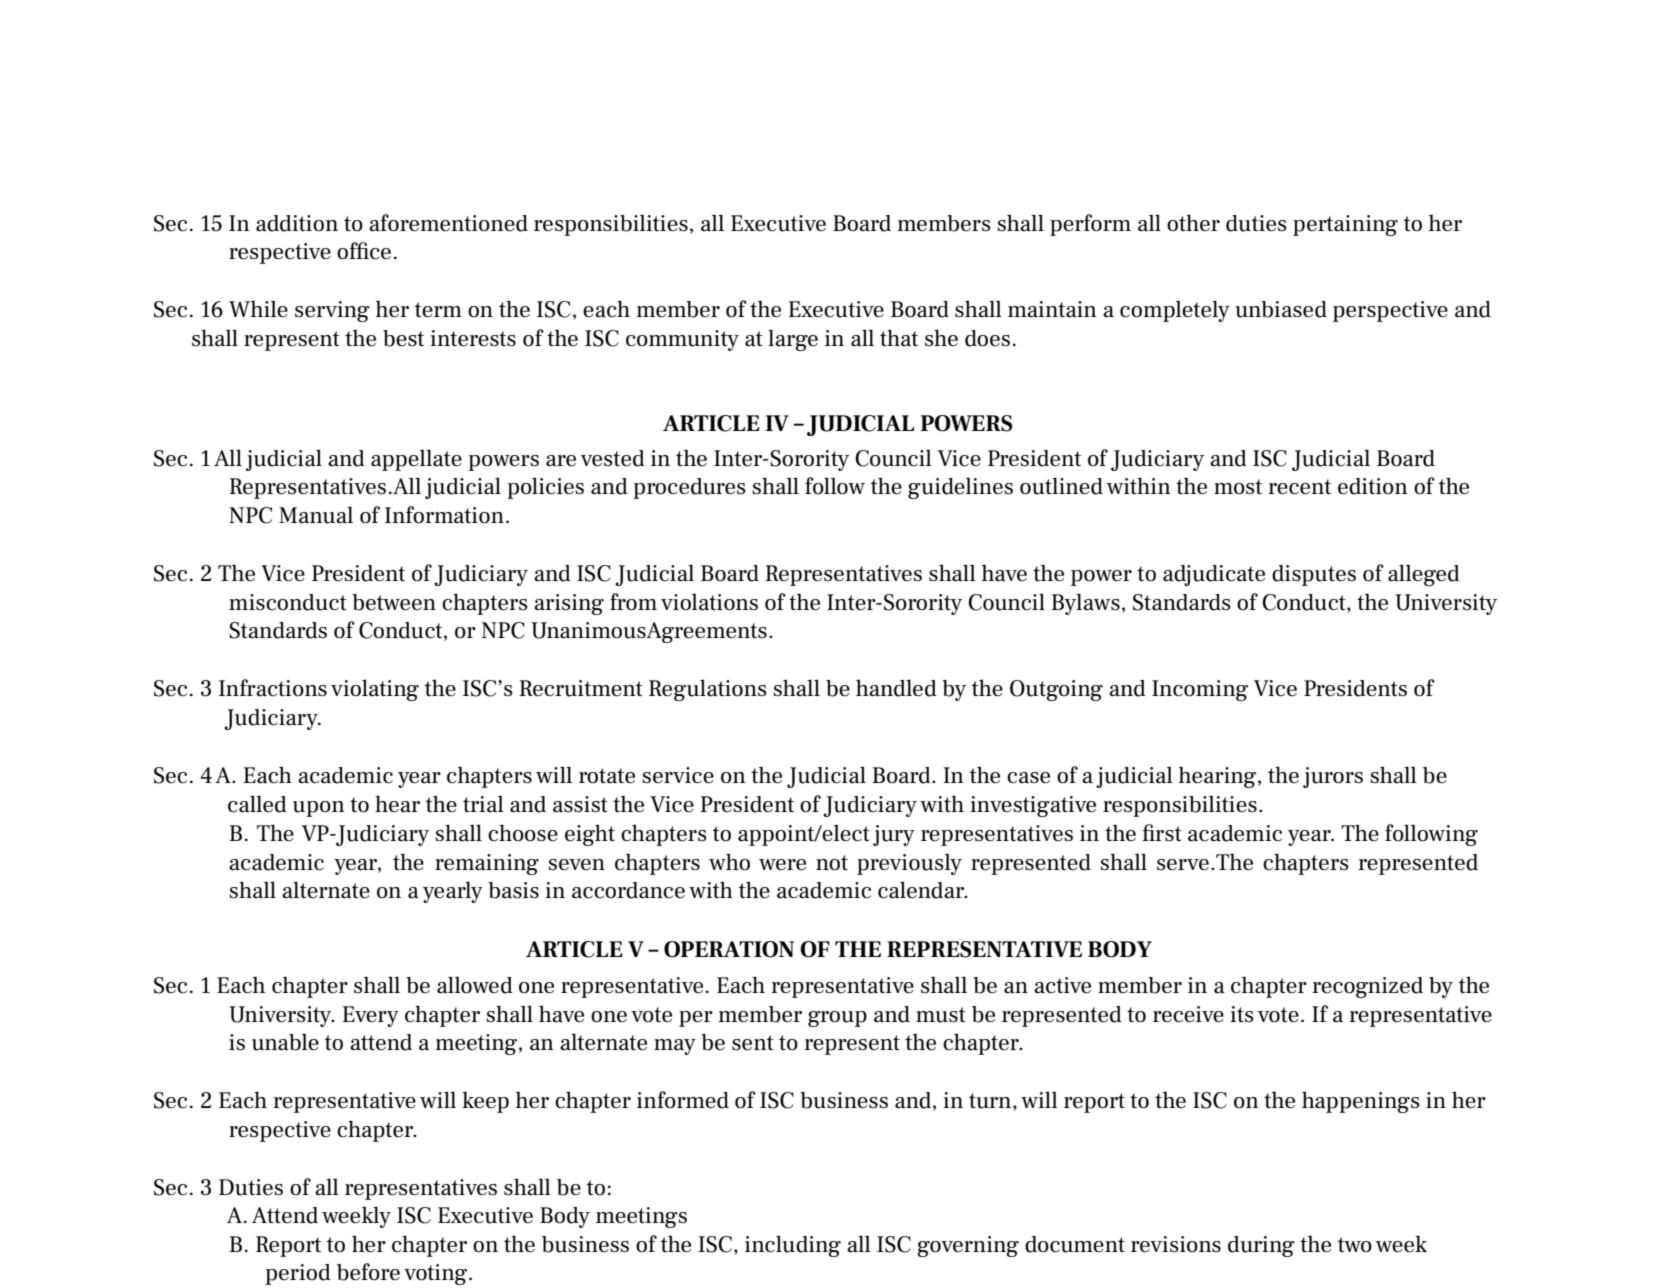 This page has height=1288, width=1667. I want to click on its, so click(1242, 1014).
